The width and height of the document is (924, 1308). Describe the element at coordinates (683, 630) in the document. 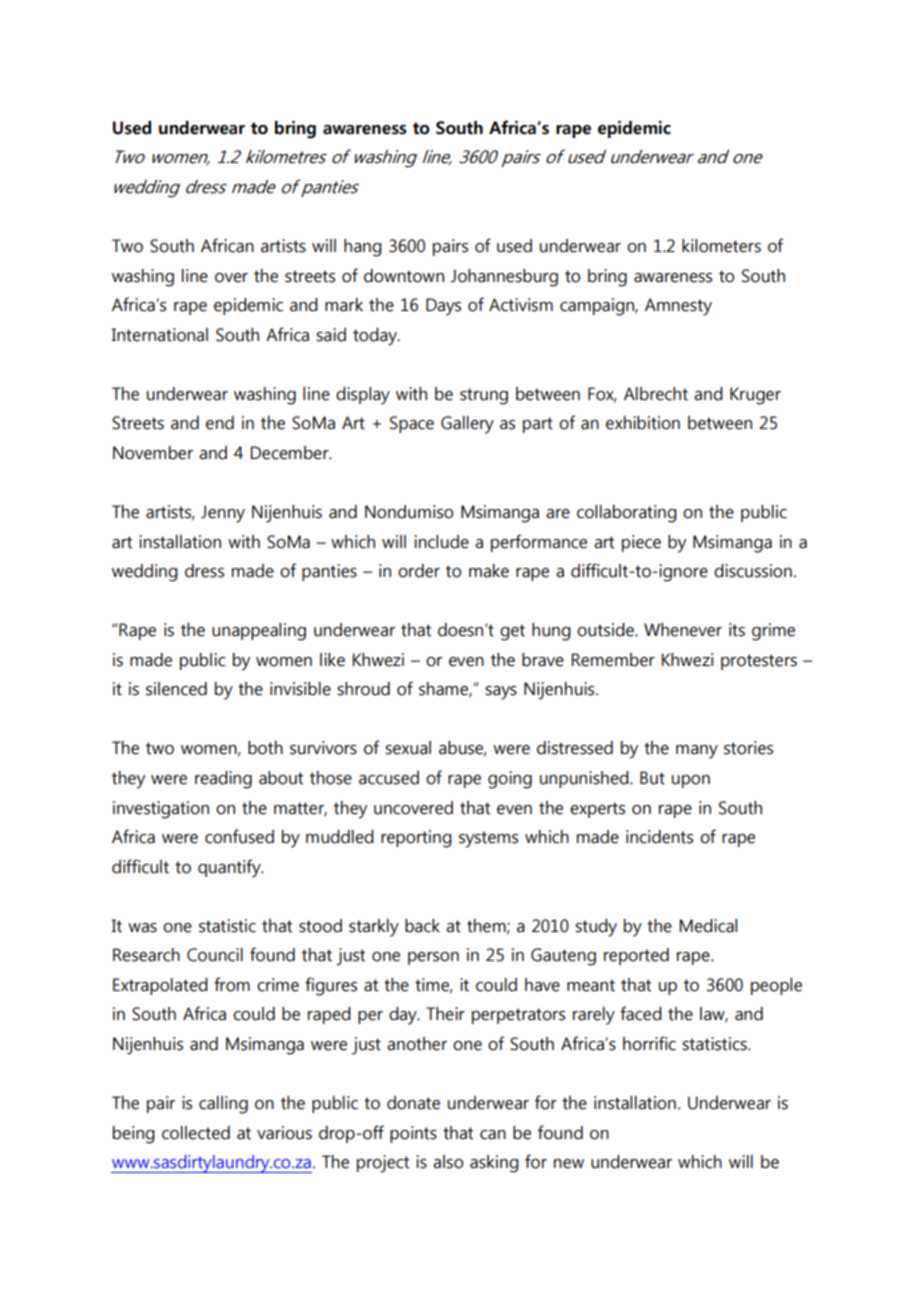

I see `Whenever` at that location.
